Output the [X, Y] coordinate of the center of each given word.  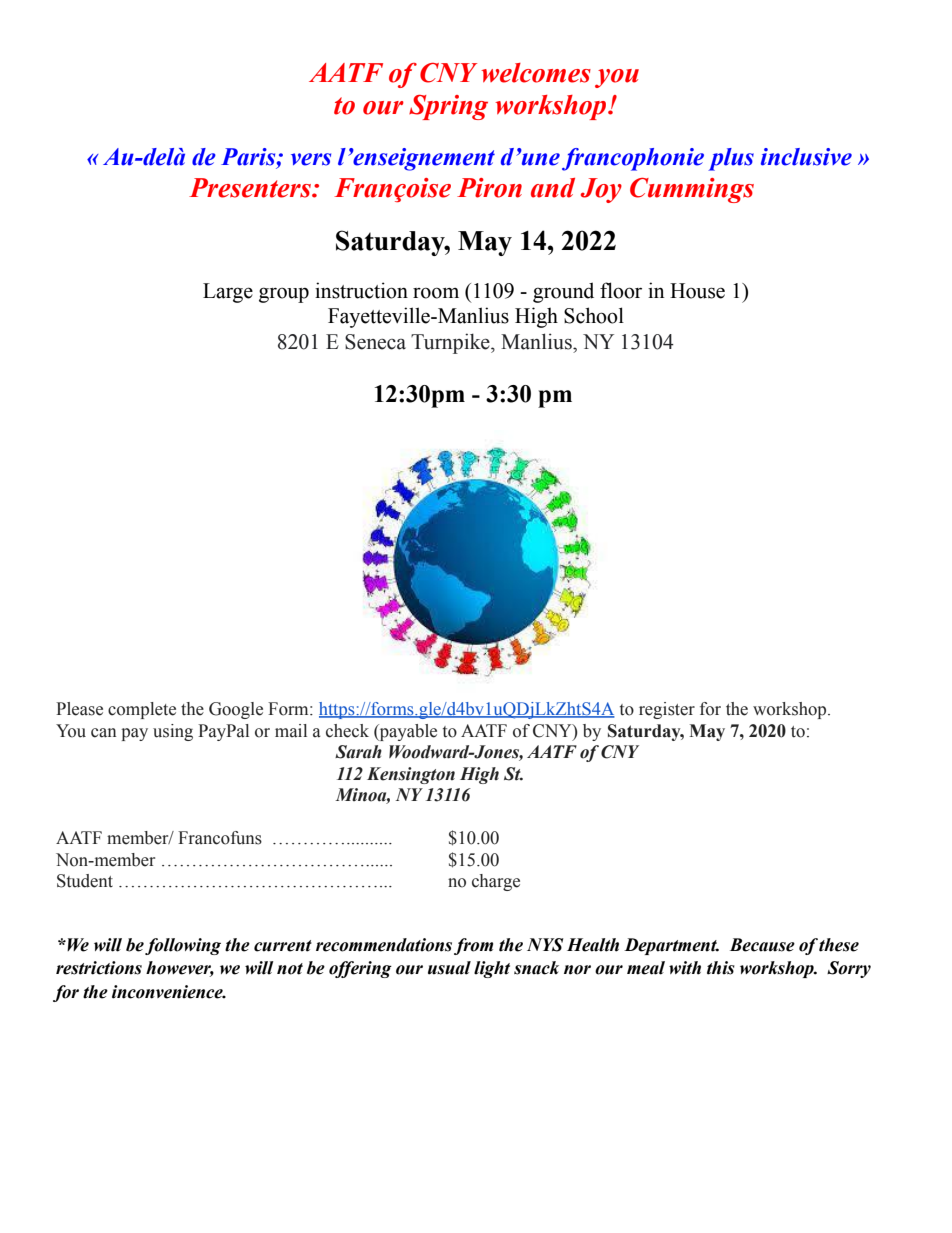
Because [762, 945]
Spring [448, 107]
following [183, 946]
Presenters [251, 188]
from [473, 946]
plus [731, 159]
